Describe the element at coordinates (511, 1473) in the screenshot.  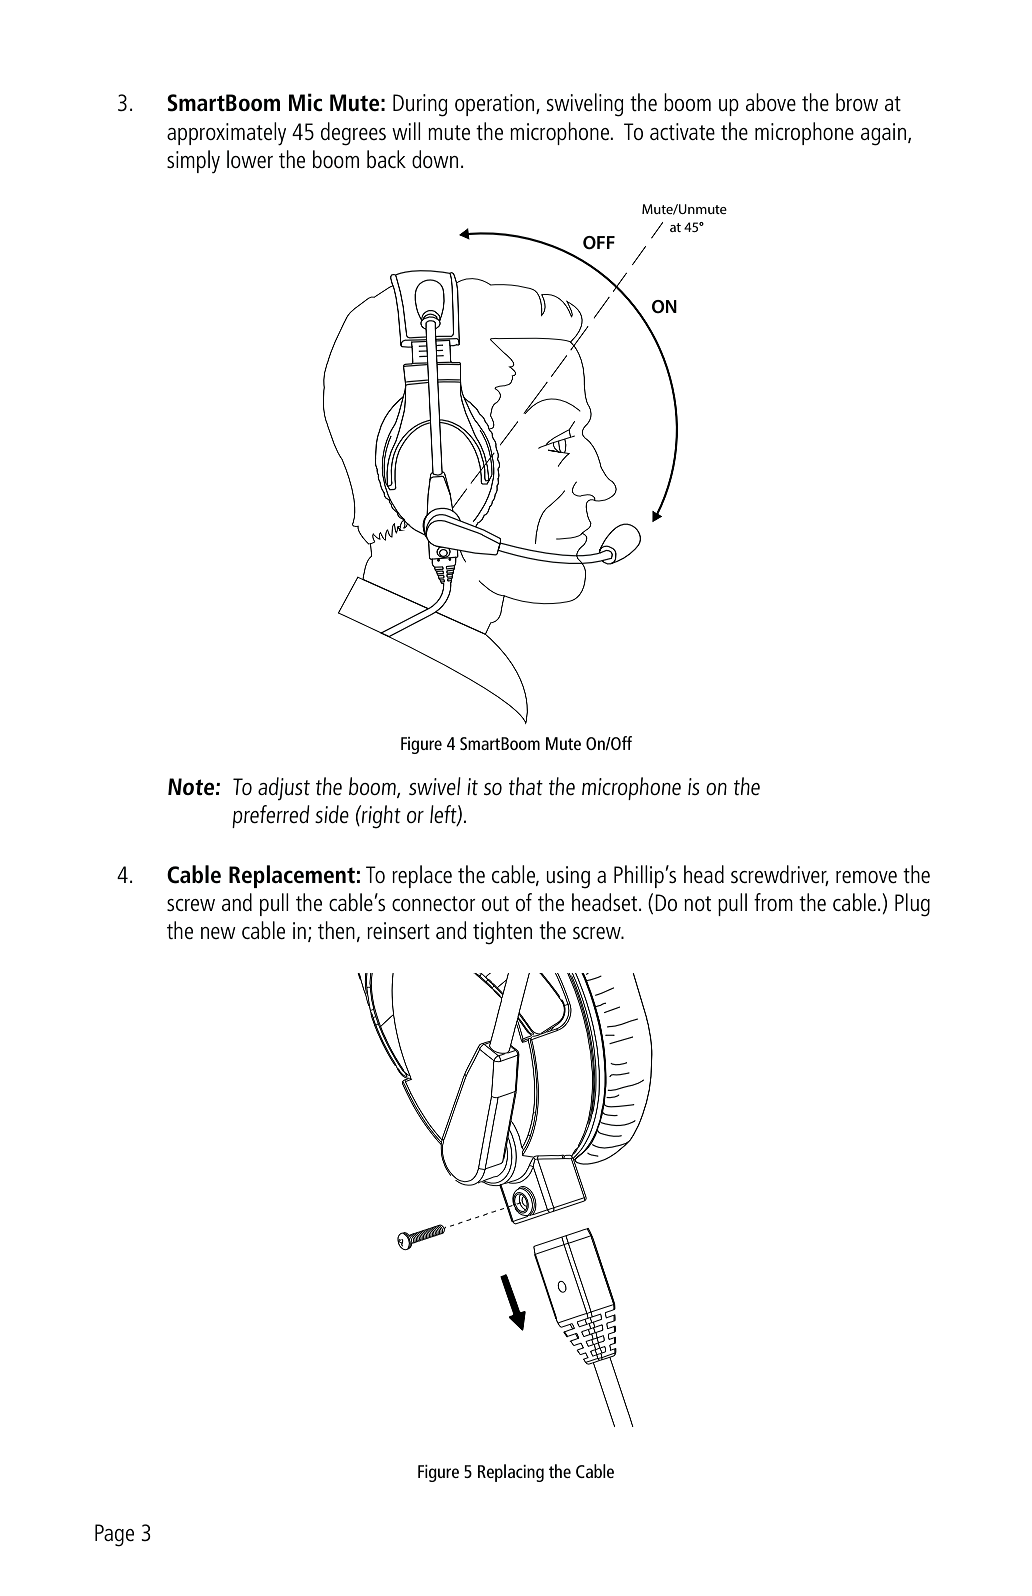
I see `Replacing` at that location.
